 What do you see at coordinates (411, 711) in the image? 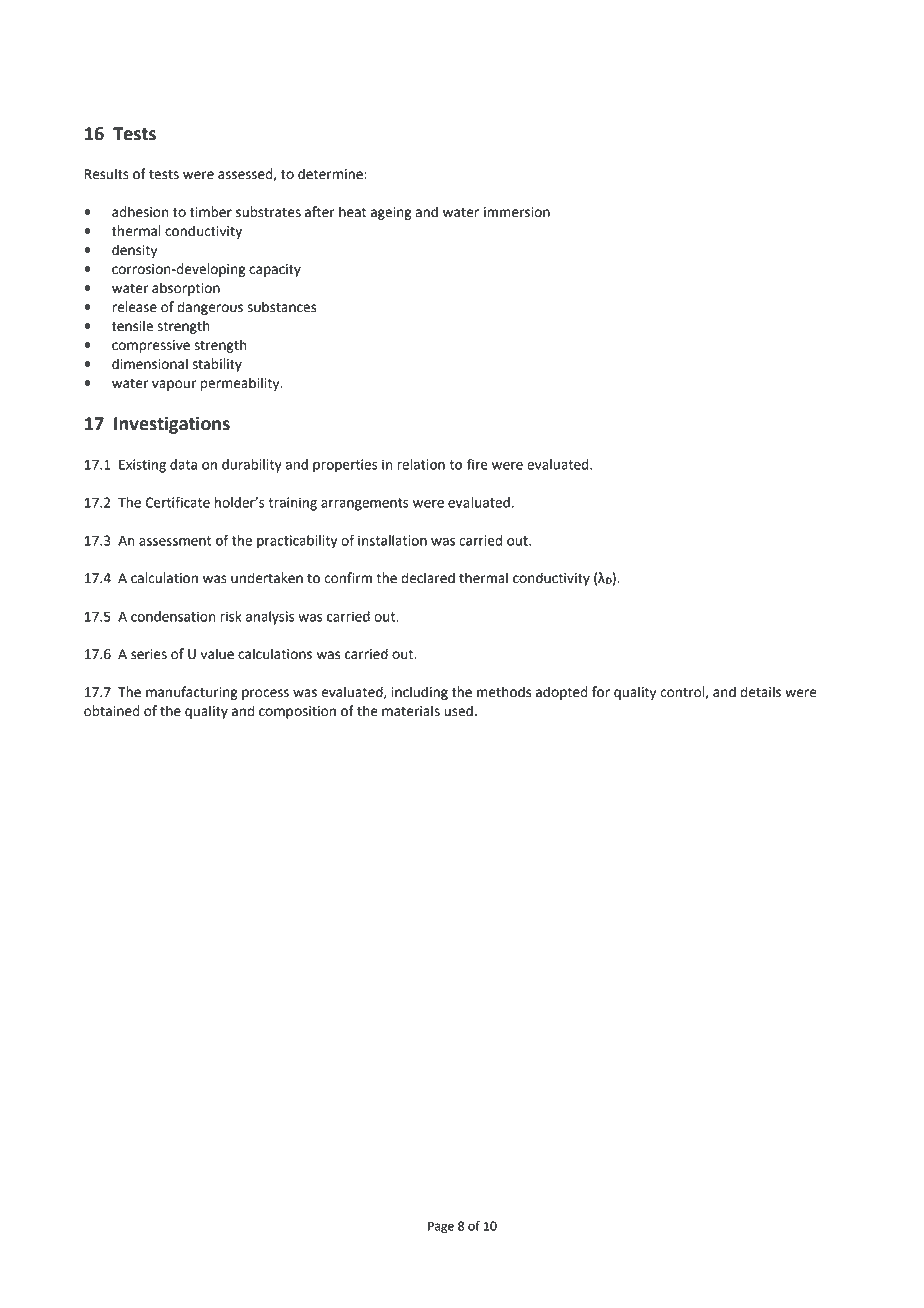
I see `materials` at bounding box center [411, 711].
